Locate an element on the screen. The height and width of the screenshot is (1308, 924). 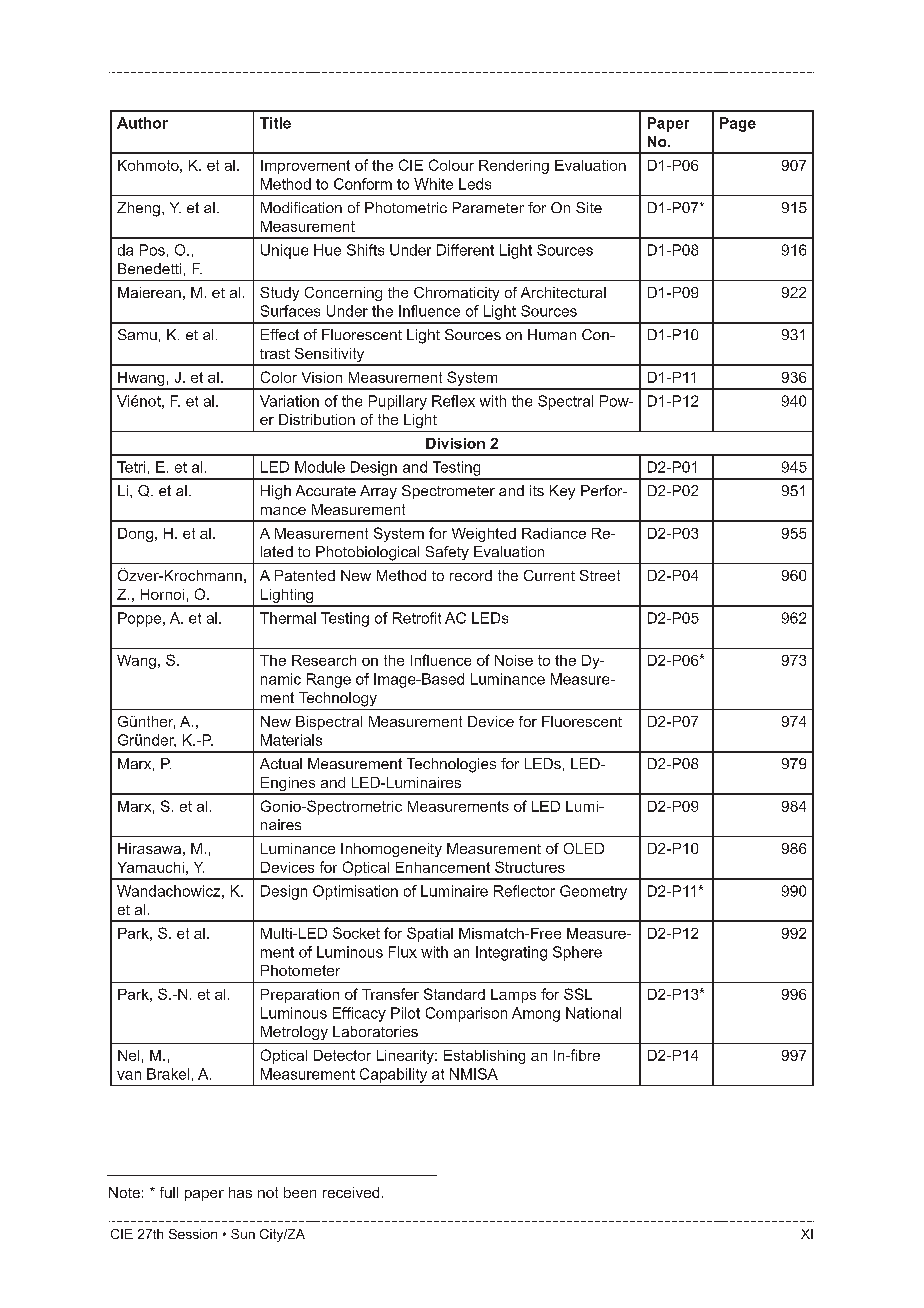
Spectrometer is located at coordinates (448, 492).
